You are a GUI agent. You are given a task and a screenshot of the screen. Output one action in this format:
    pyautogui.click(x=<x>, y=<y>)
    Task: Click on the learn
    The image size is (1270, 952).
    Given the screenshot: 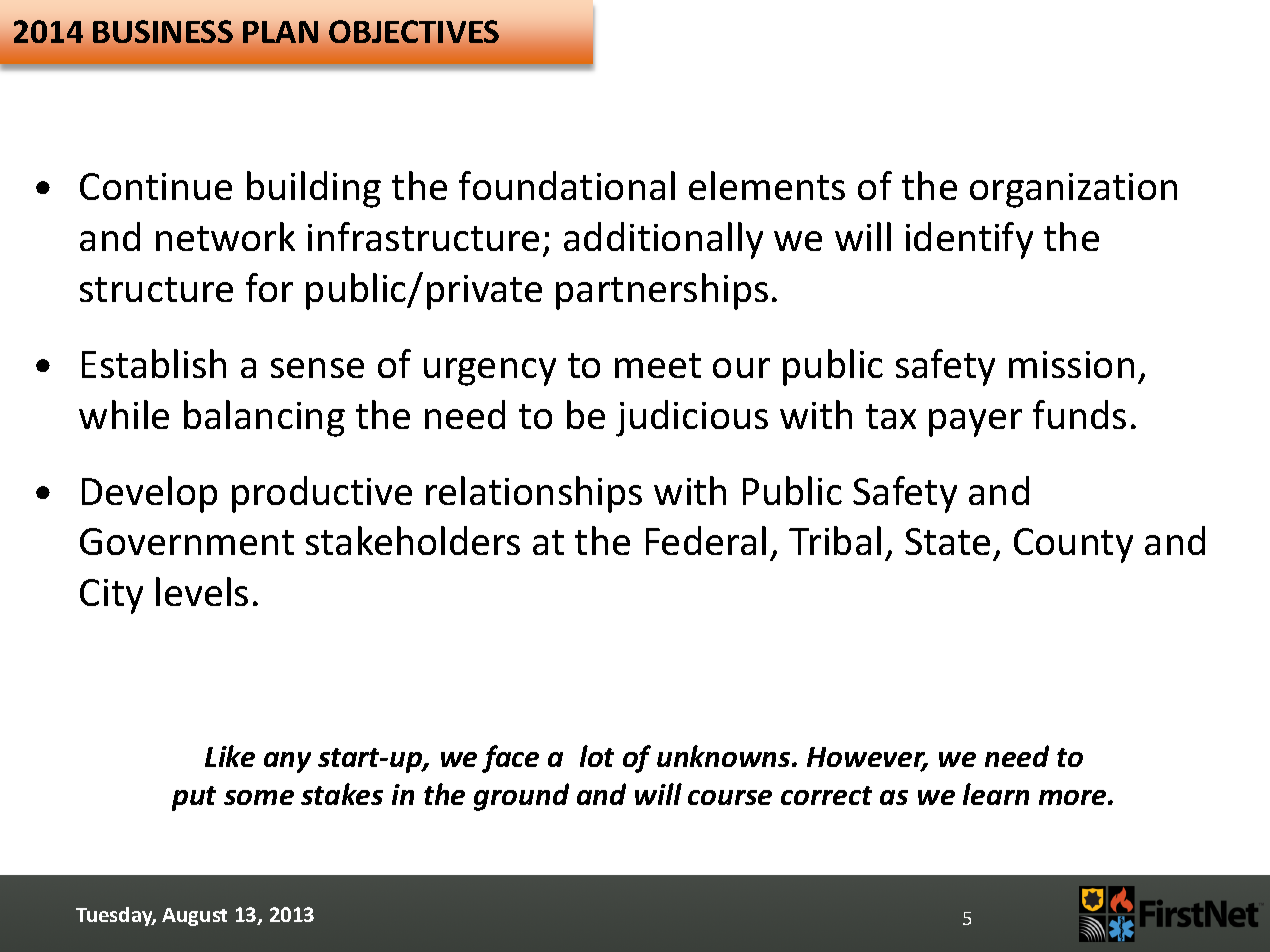 What is the action you would take?
    pyautogui.click(x=996, y=794)
